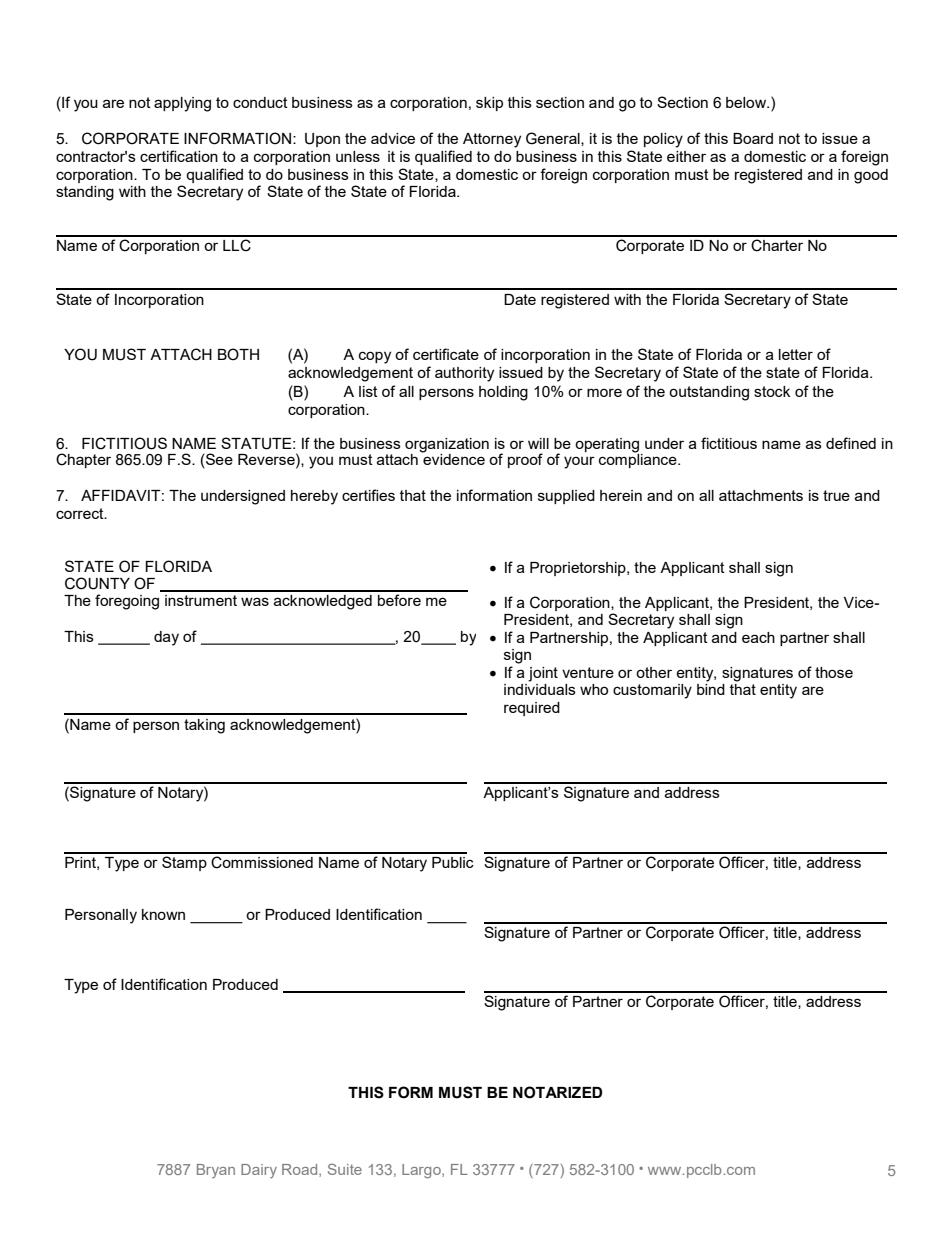 This screenshot has height=1233, width=952. Describe the element at coordinates (532, 709) in the screenshot. I see `required` at that location.
